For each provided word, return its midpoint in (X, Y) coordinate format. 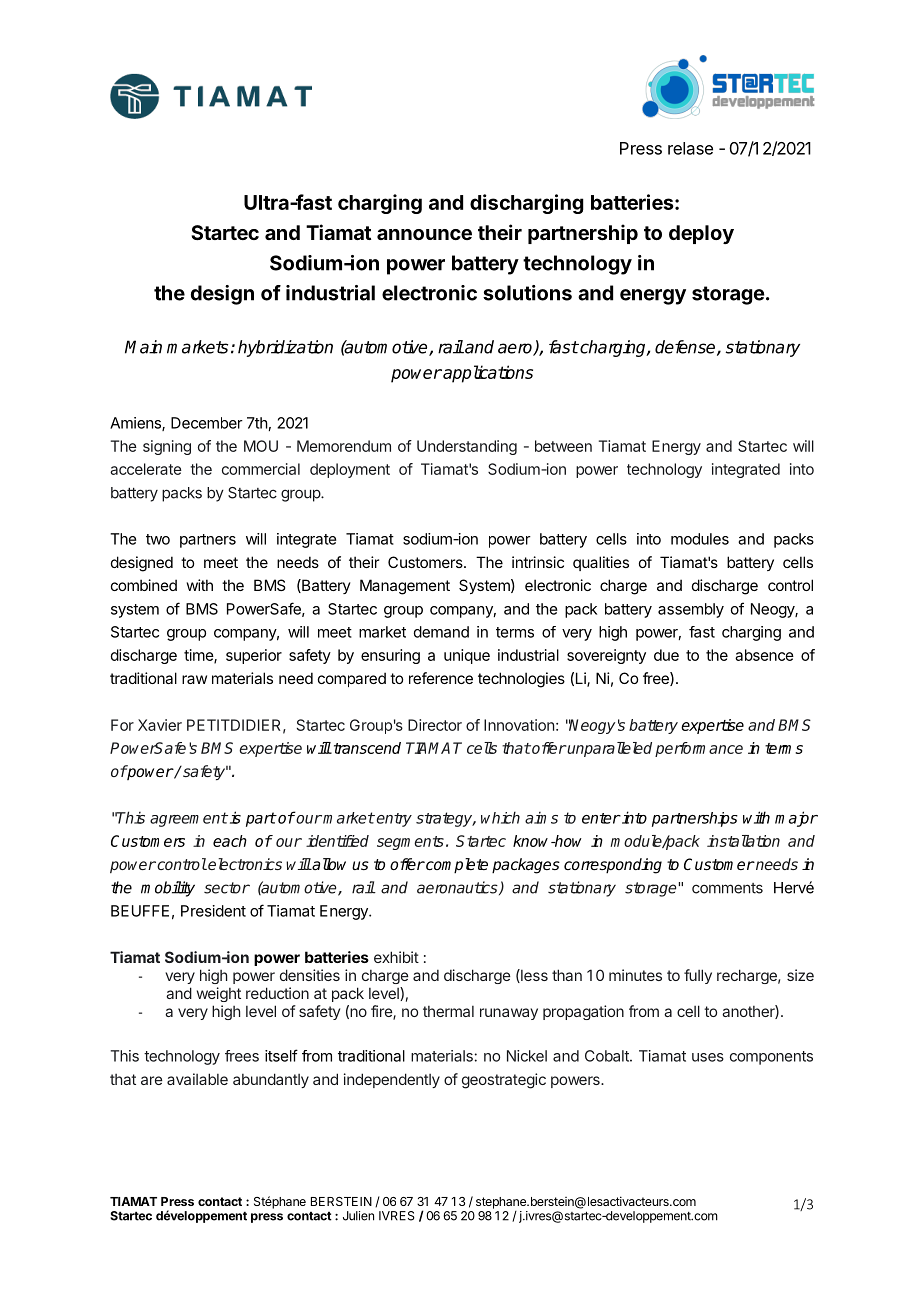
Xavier (160, 725)
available (197, 1079)
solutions (527, 293)
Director (435, 725)
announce (424, 234)
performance (699, 749)
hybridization (285, 348)
